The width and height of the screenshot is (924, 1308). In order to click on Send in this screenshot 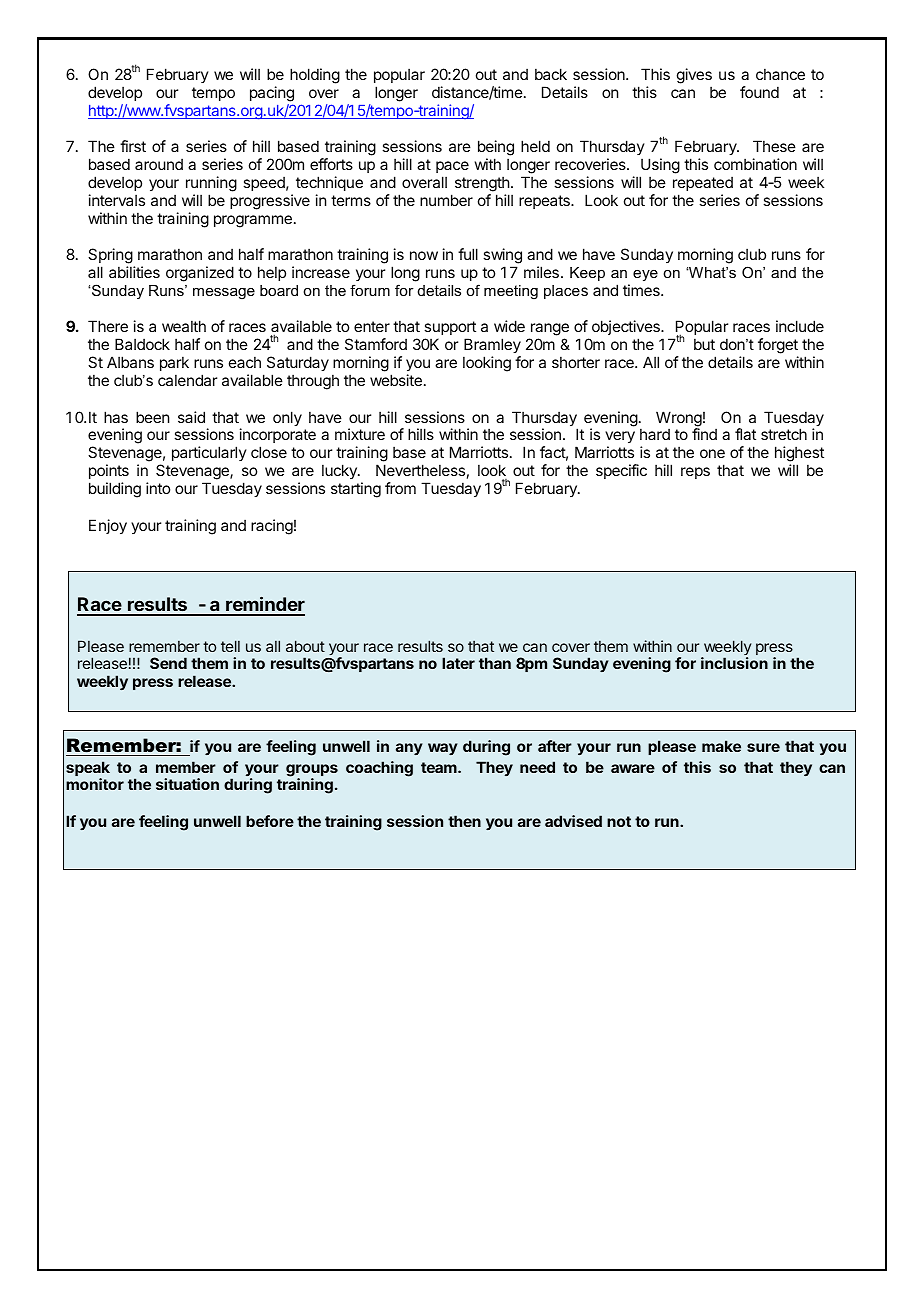, I will do `click(168, 663)`.
